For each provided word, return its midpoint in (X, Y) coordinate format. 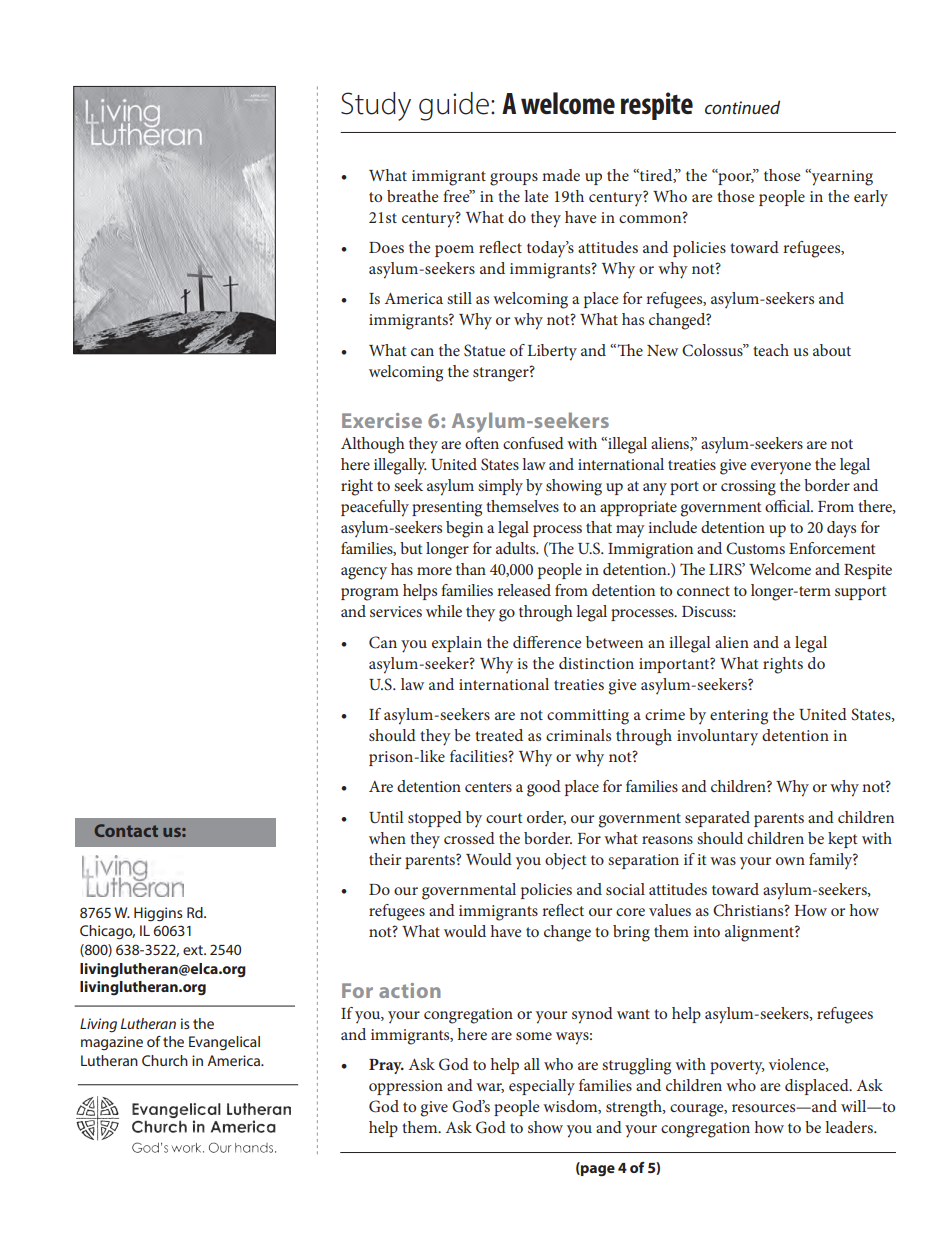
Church (165, 1060)
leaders (850, 1127)
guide (454, 106)
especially (542, 1087)
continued (742, 107)
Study (376, 106)
